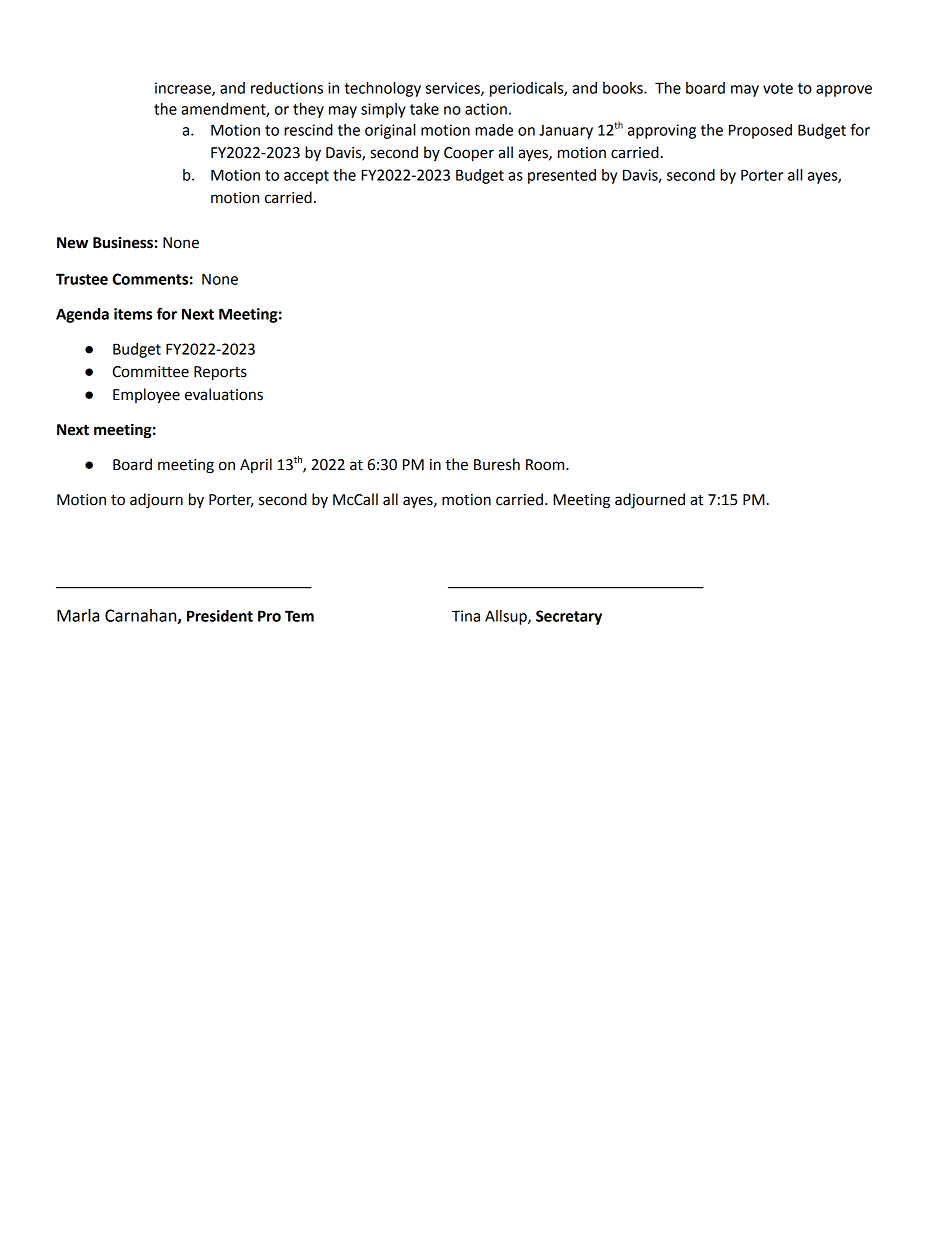 The image size is (952, 1233). What do you see at coordinates (778, 88) in the image?
I see `vote` at bounding box center [778, 88].
